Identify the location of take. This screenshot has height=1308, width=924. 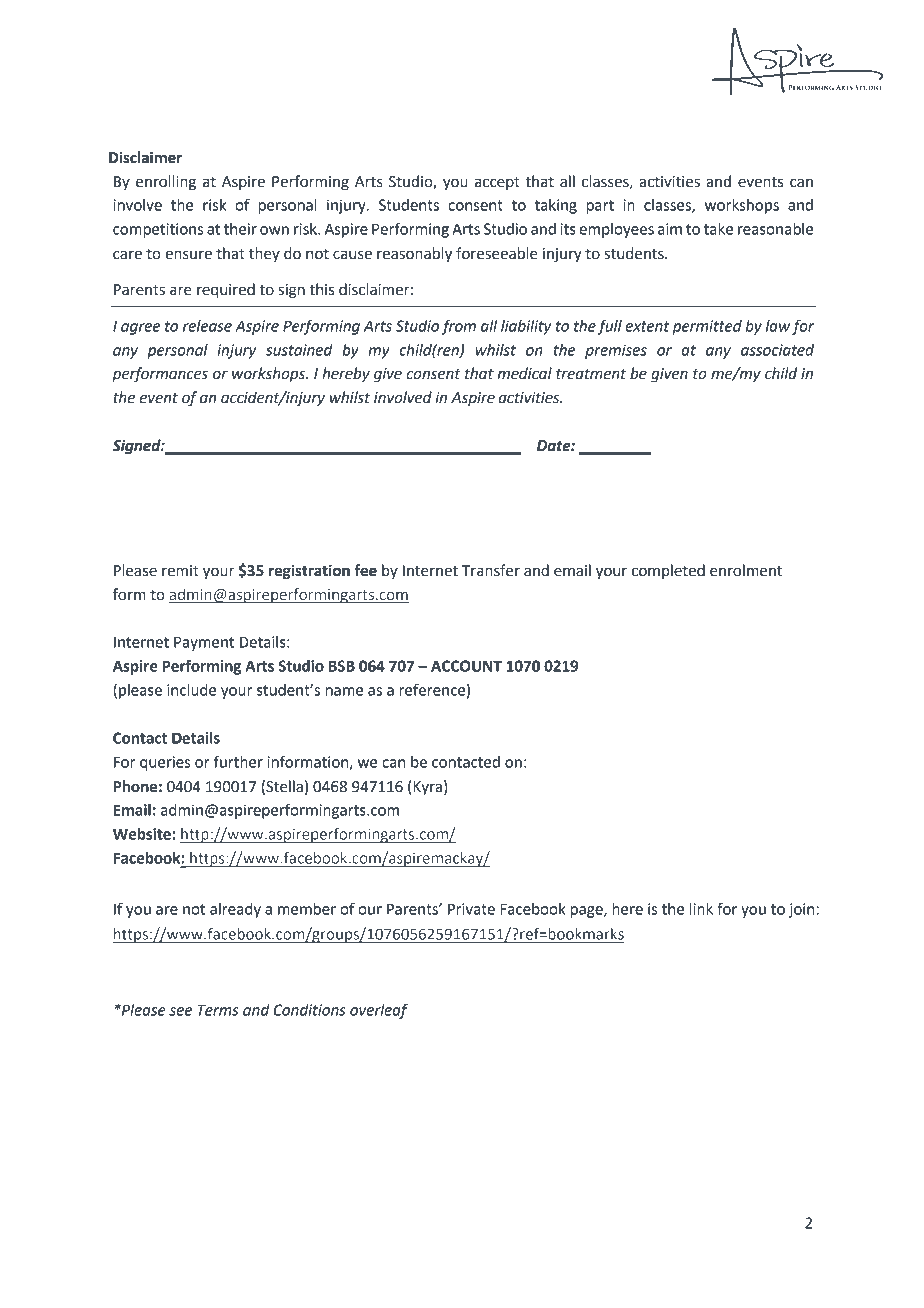
(718, 229).
